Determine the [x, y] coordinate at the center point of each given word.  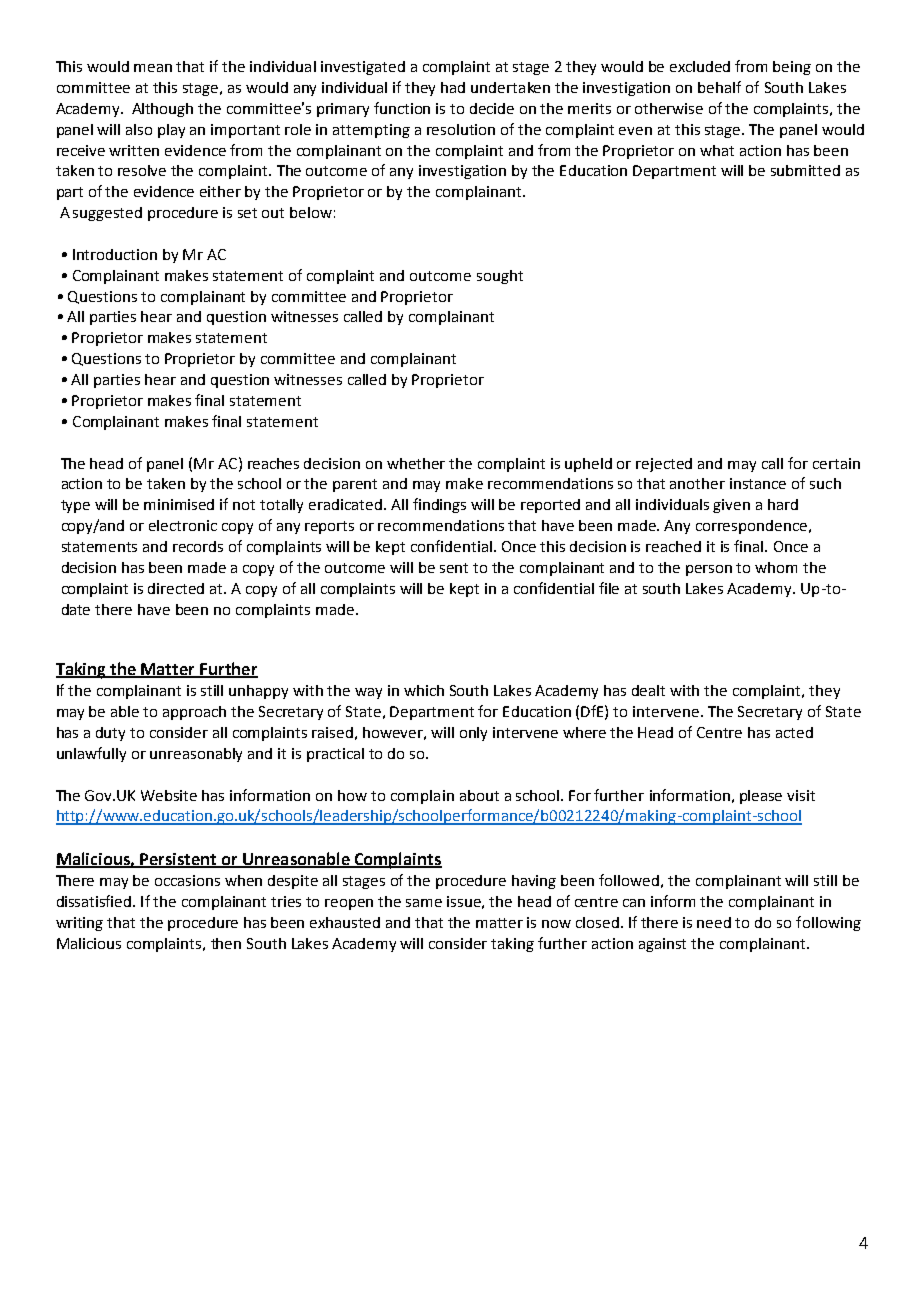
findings [439, 505]
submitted [805, 170]
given [731, 506]
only [473, 734]
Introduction [115, 254]
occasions [187, 880]
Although [162, 110]
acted [794, 732]
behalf [719, 87]
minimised [179, 504]
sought [500, 277]
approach [194, 713]
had [453, 87]
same [424, 903]
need [714, 922]
